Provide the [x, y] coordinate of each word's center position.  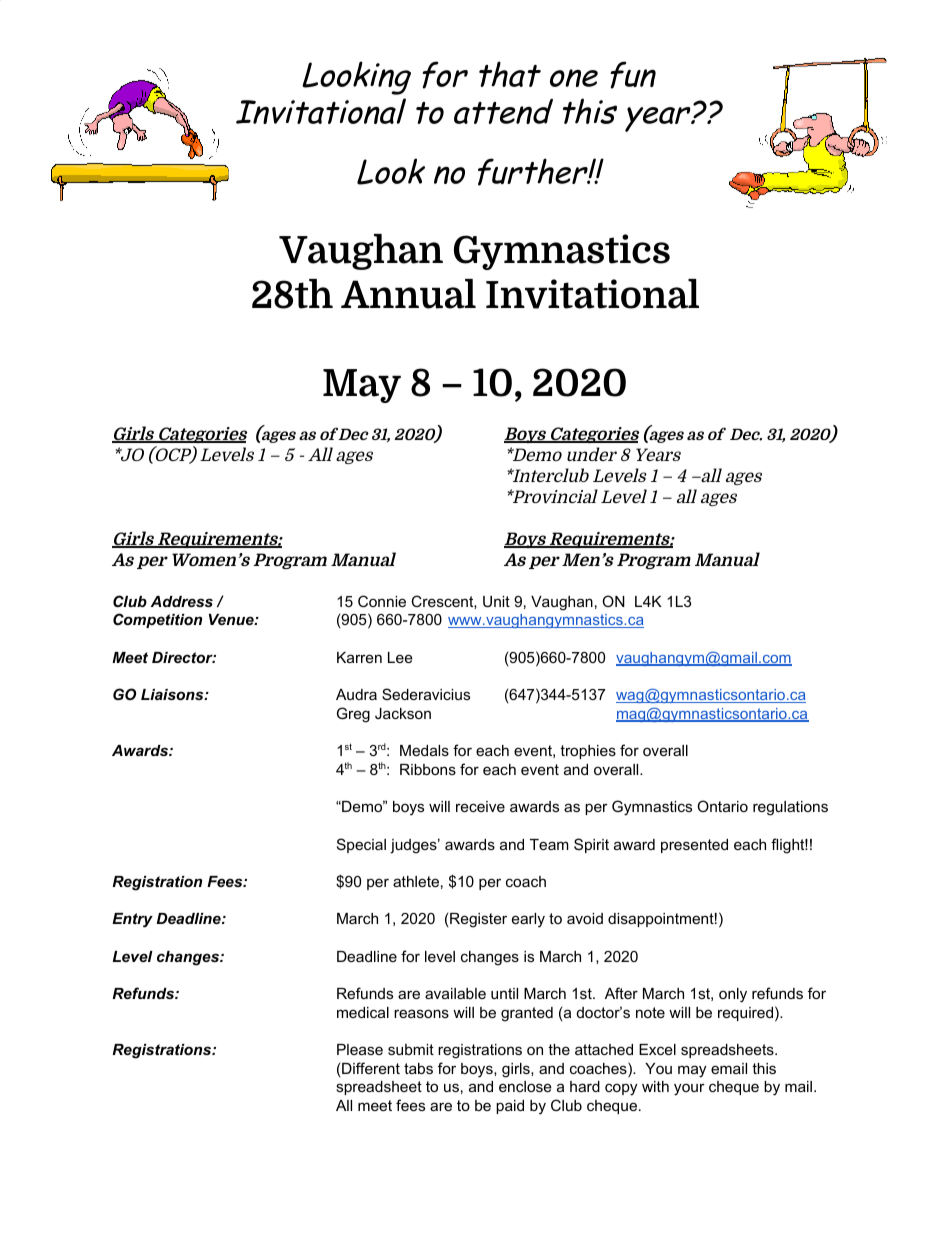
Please [360, 1049]
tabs [418, 1068]
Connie [382, 601]
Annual [408, 294]
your [689, 1089]
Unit [496, 601]
